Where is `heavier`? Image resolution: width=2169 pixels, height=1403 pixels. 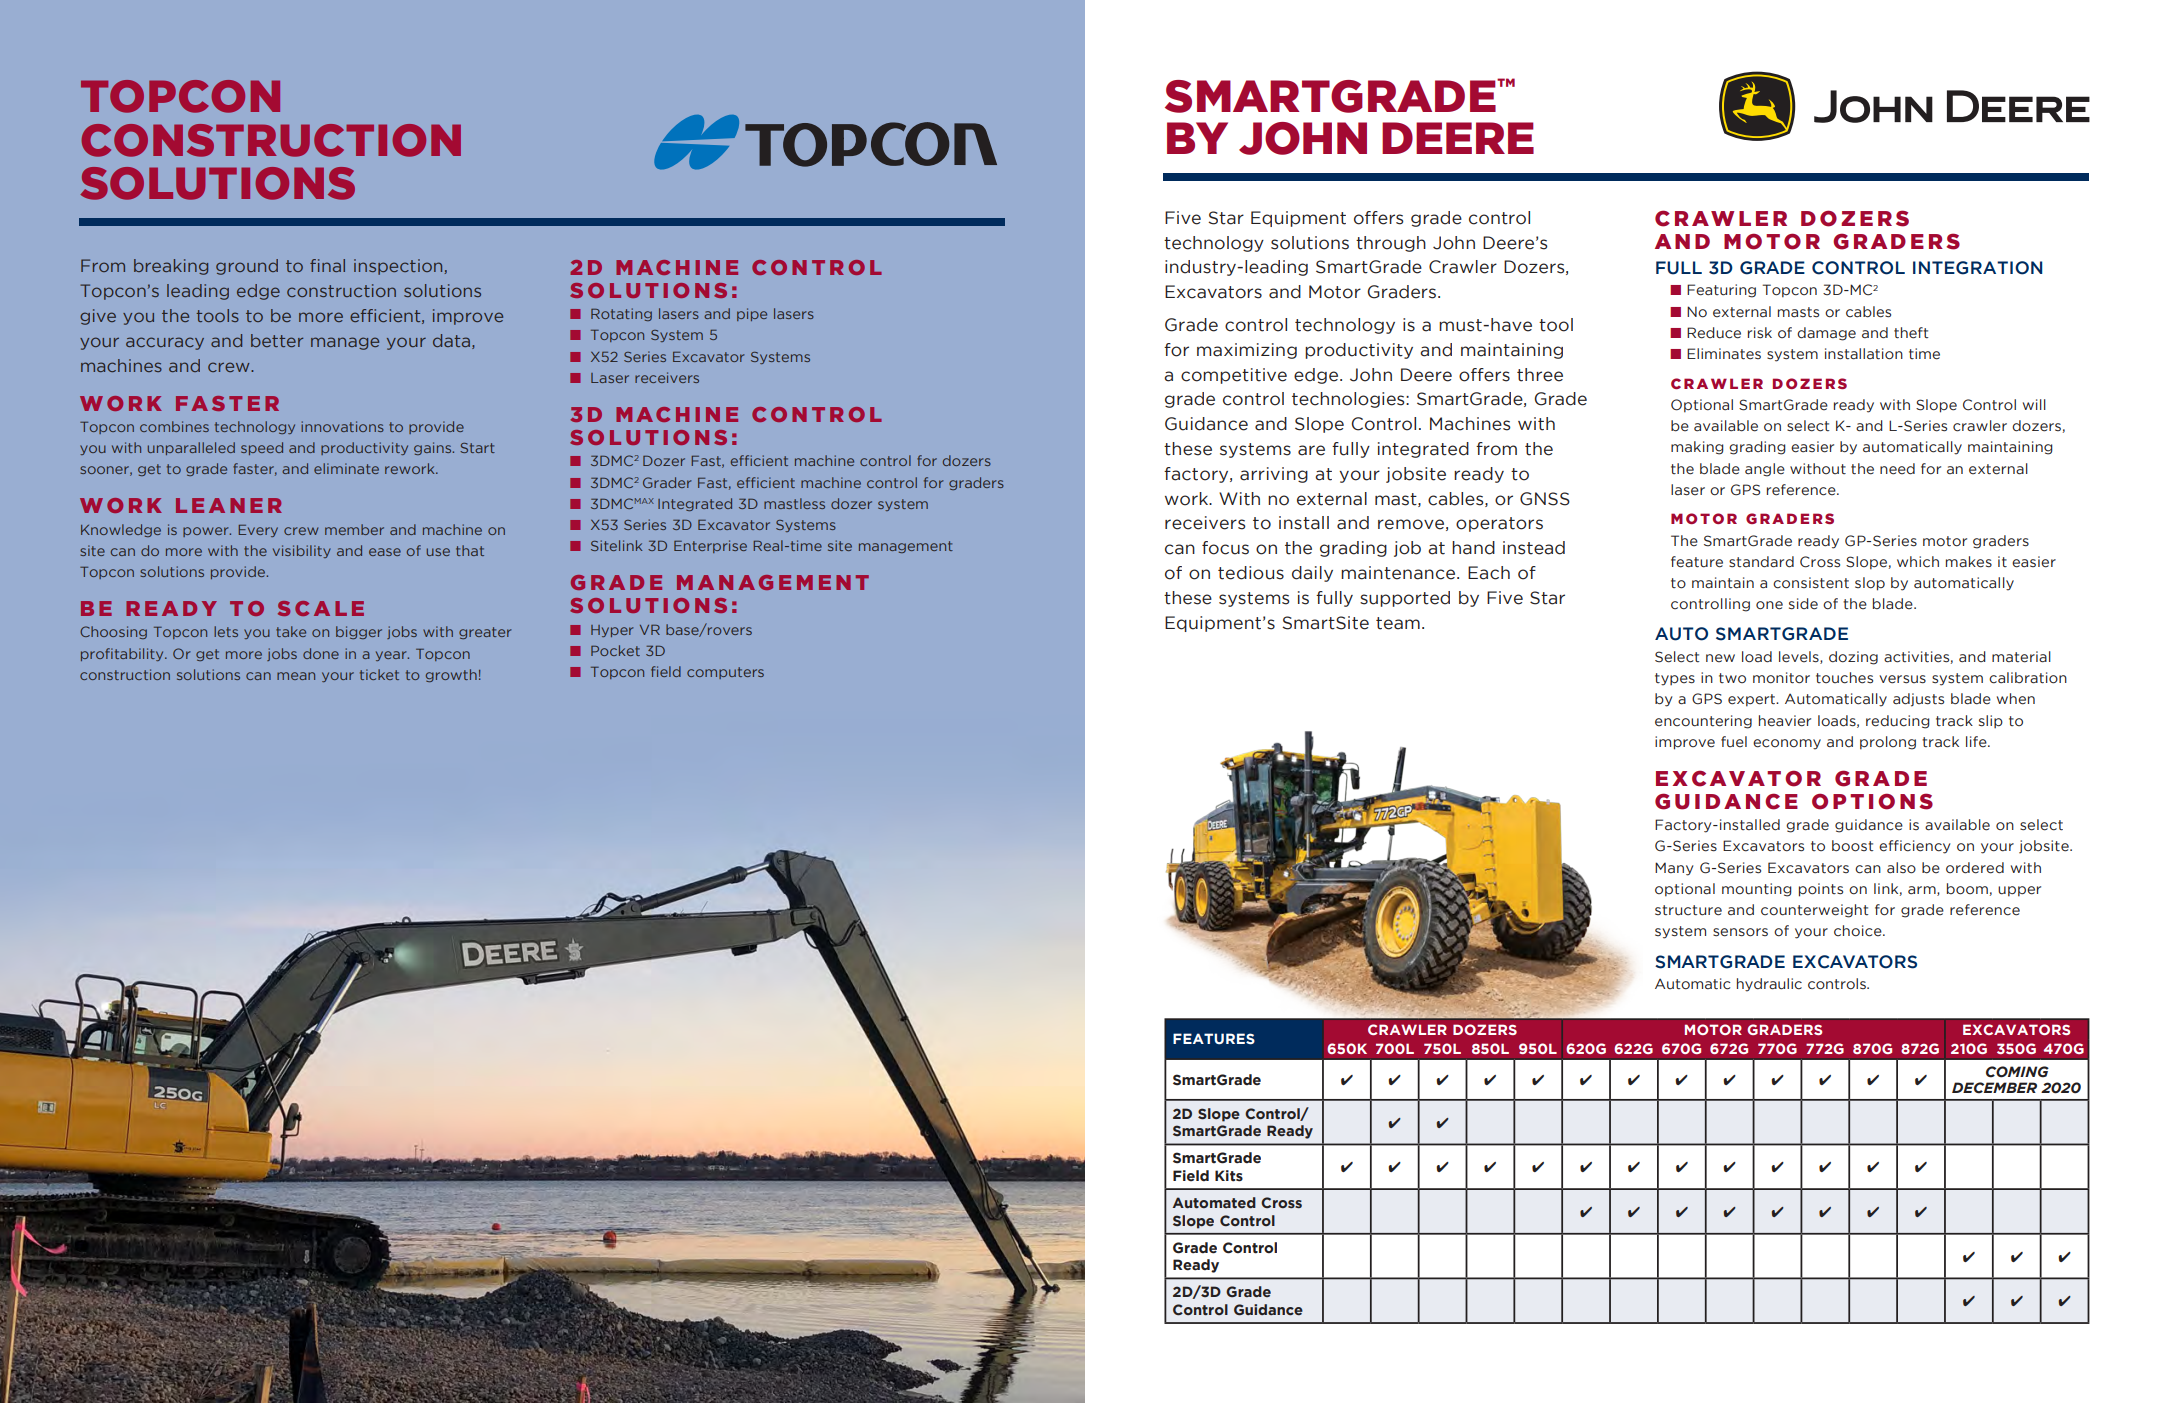
heavier is located at coordinates (1785, 721).
